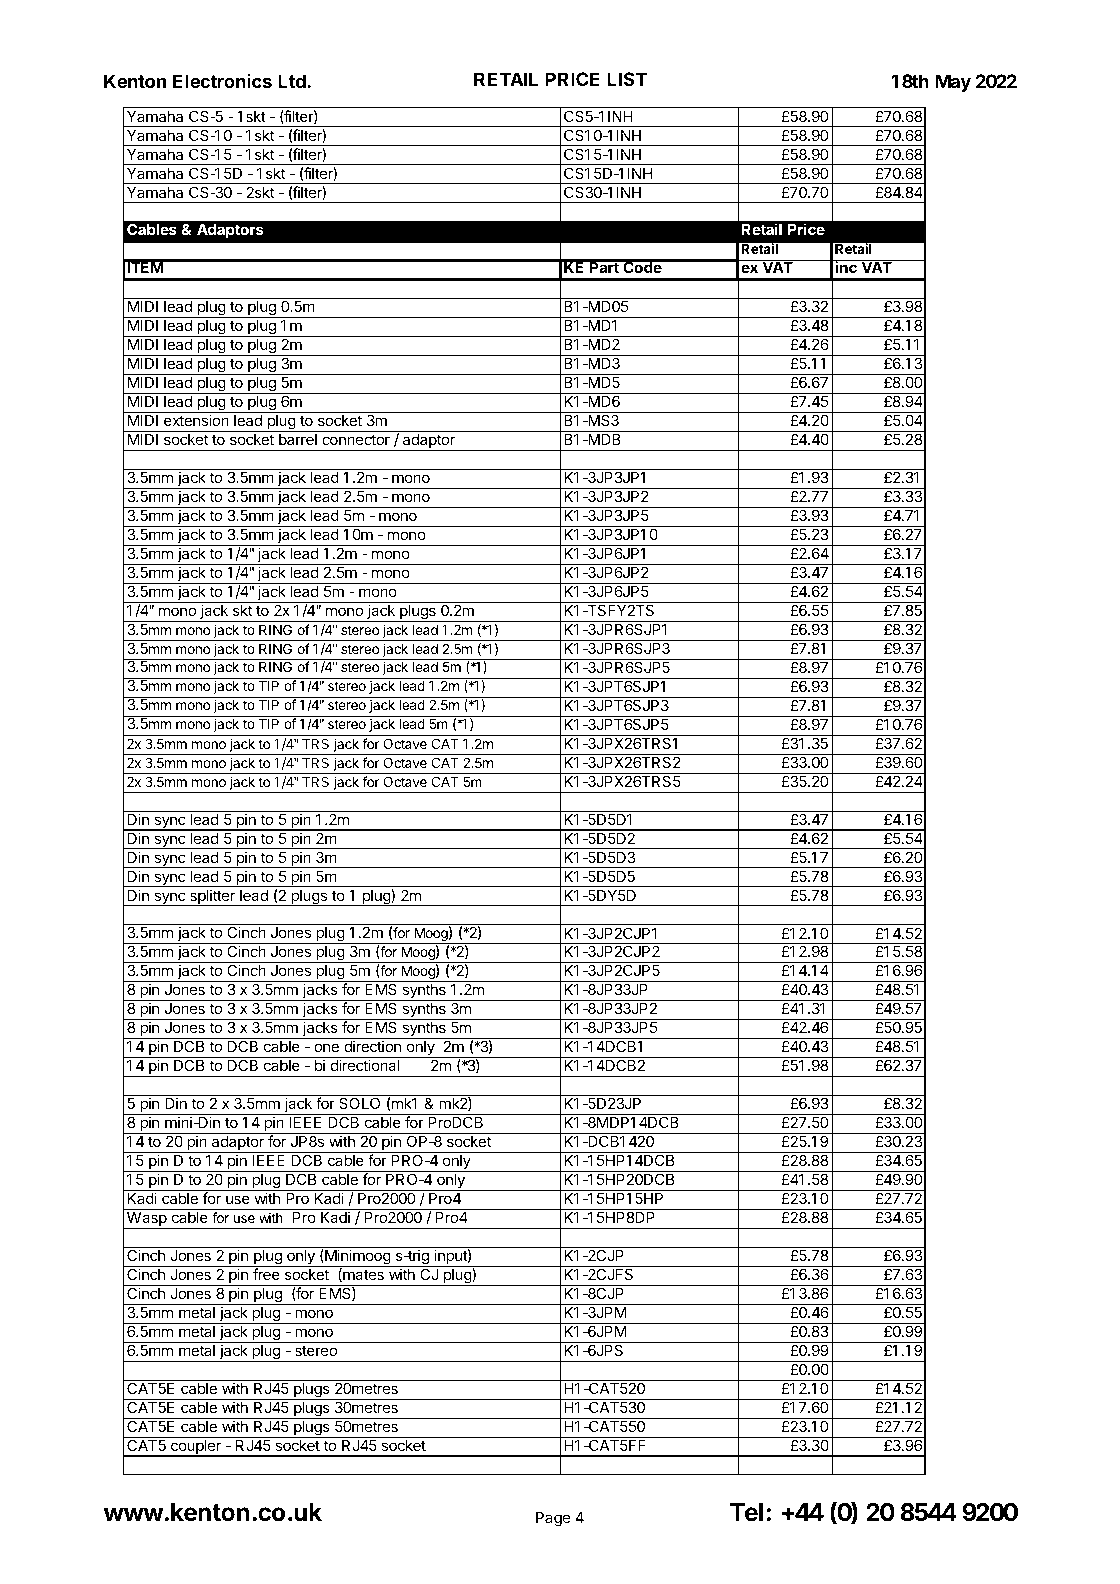 This screenshot has width=1120, height=1584. I want to click on coupler, so click(196, 1448).
